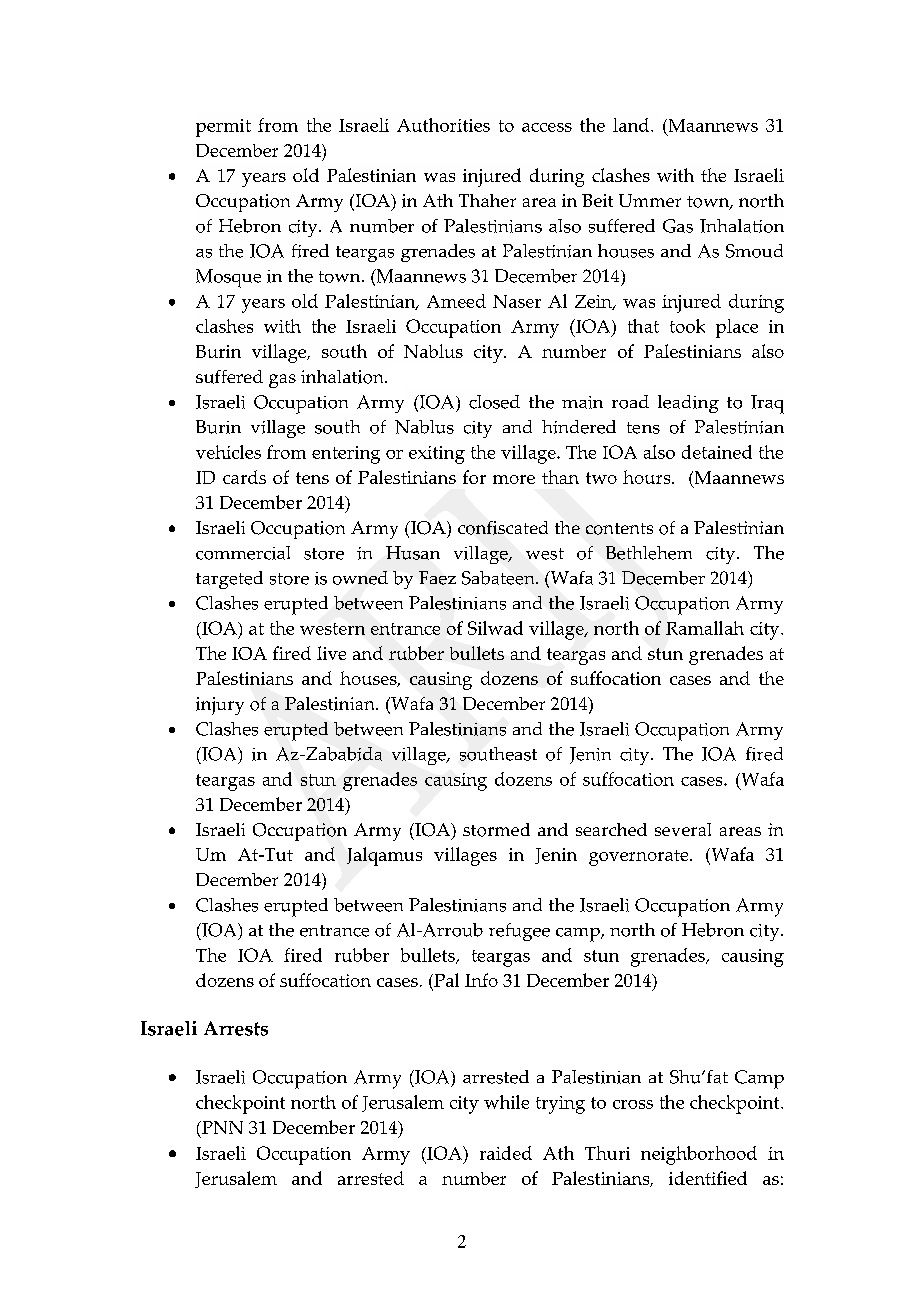 The height and width of the image is (1308, 924). Describe the element at coordinates (632, 125) in the image. I see `land` at that location.
